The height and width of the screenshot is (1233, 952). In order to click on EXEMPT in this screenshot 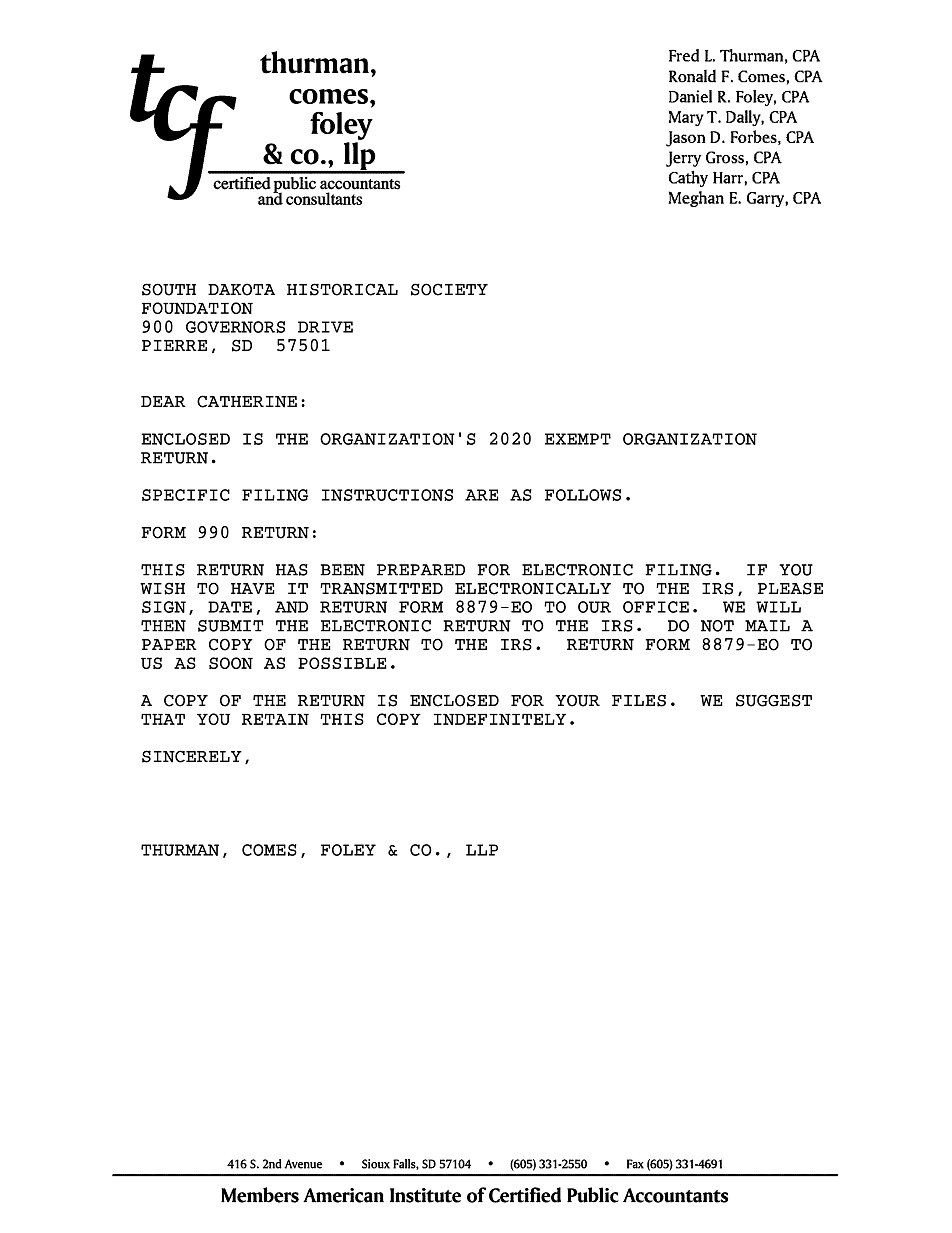, I will do `click(578, 439)`.
